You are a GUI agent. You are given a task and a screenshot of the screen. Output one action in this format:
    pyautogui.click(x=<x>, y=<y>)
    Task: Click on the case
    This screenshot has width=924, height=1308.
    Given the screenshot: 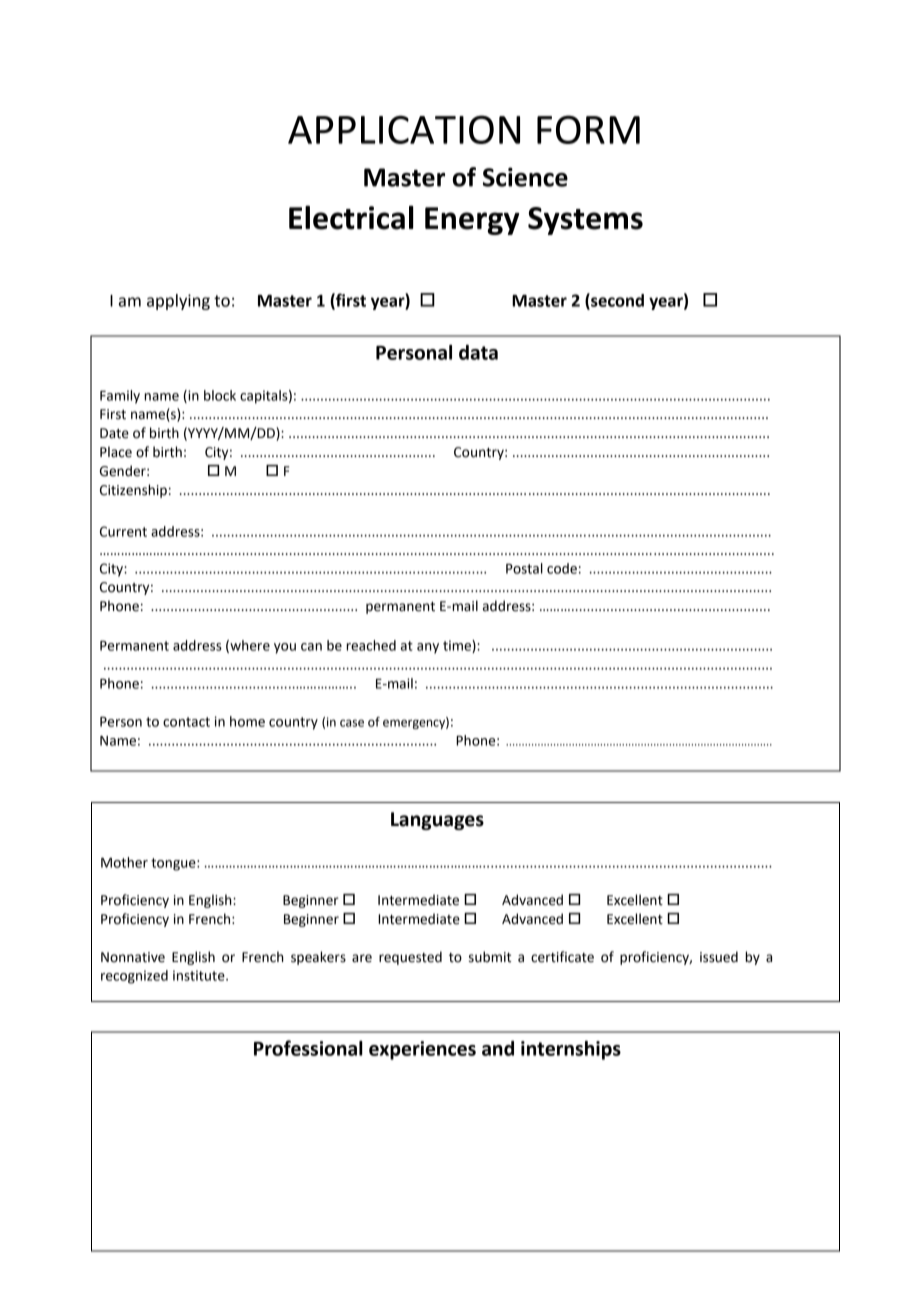 What is the action you would take?
    pyautogui.click(x=352, y=723)
